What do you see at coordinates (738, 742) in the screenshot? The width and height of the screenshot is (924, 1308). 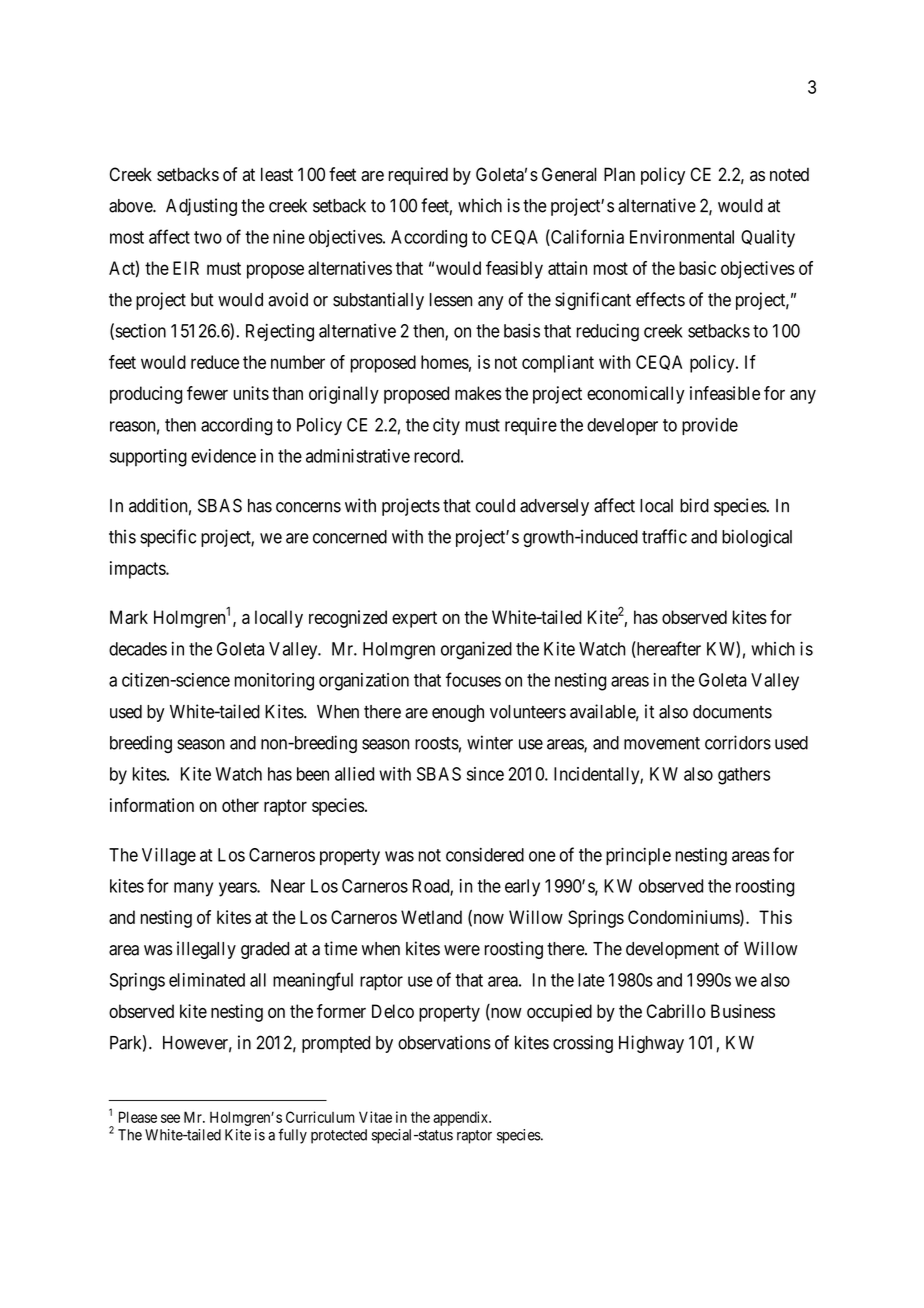 I see `corridors` at bounding box center [738, 742].
